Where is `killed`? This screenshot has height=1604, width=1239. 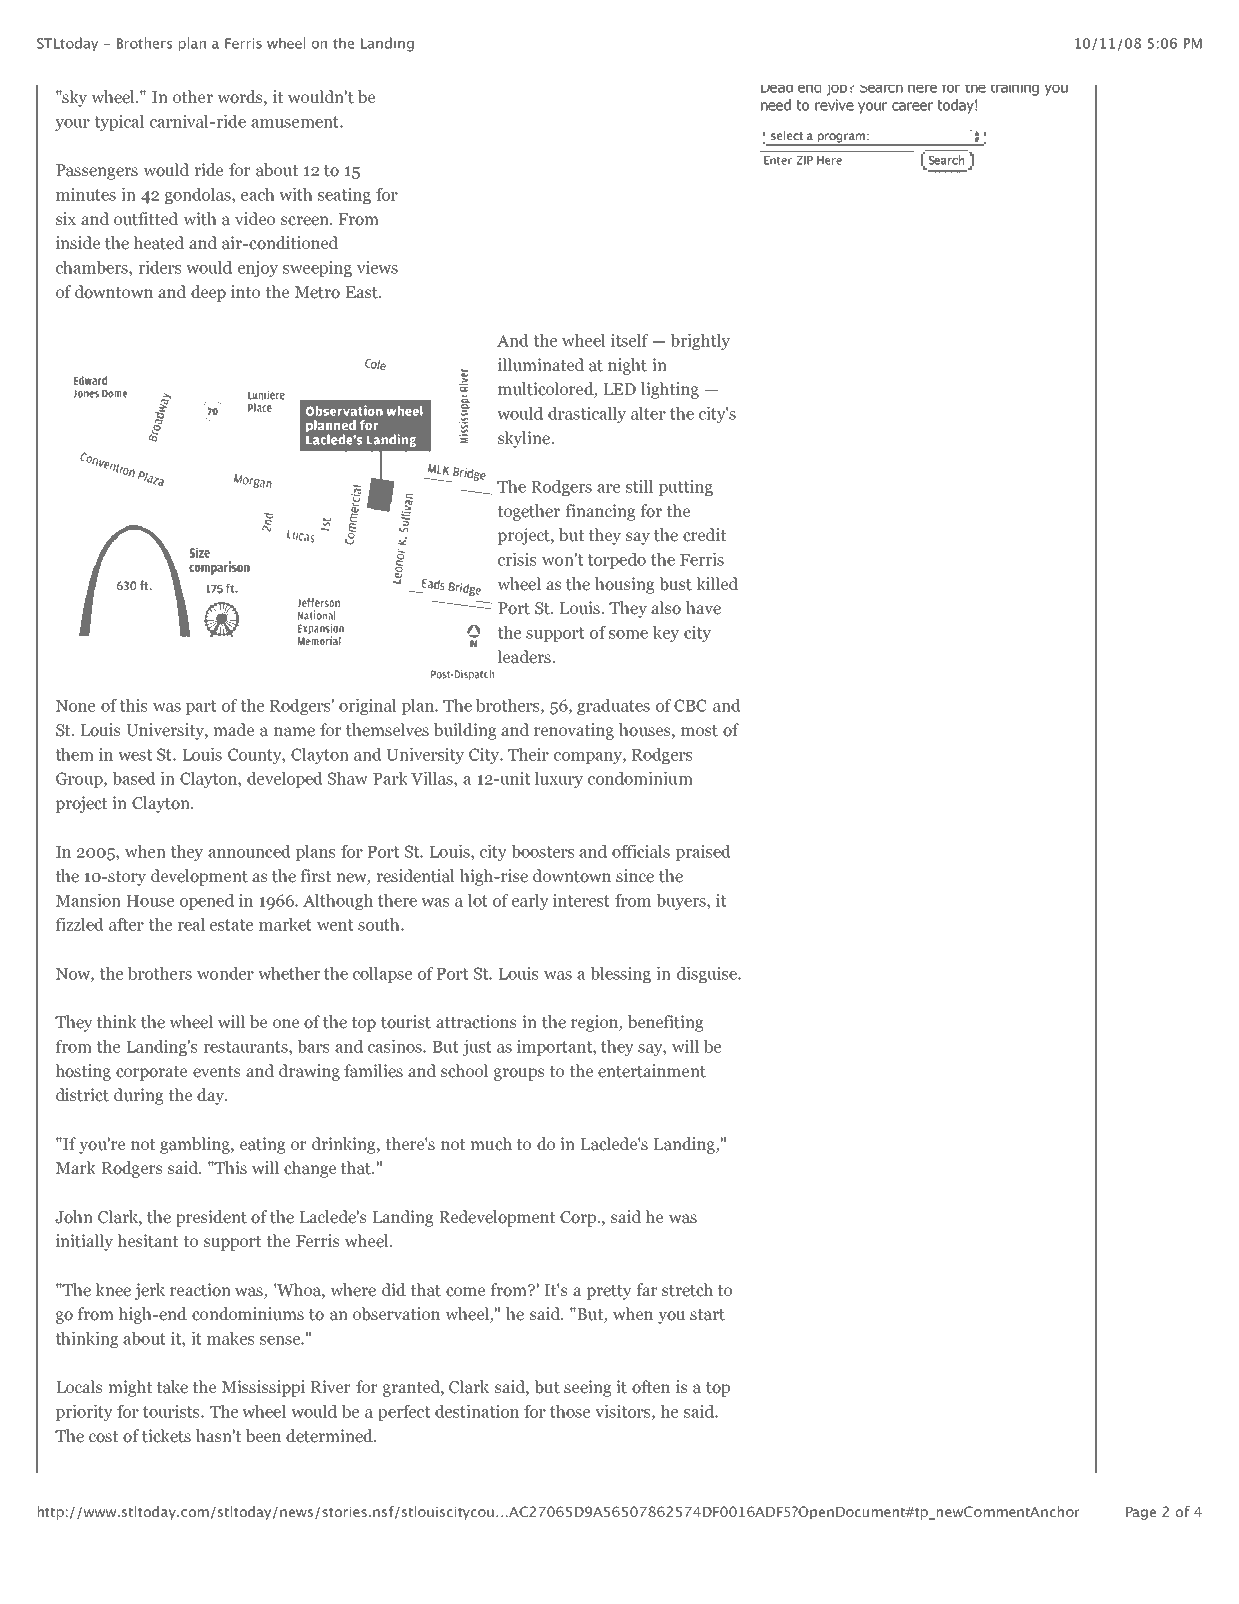
killed is located at coordinates (717, 583).
